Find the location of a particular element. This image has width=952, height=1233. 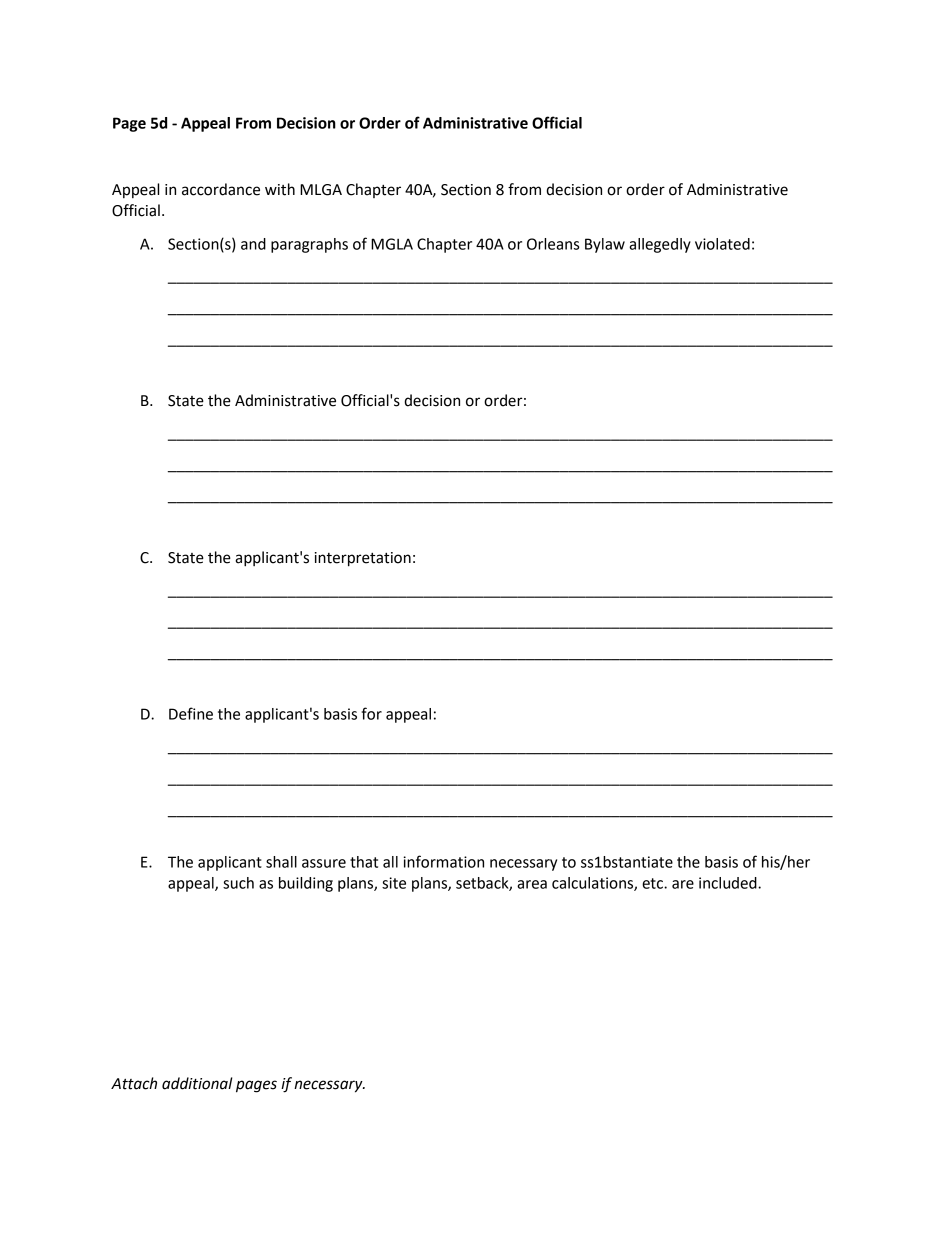

that is located at coordinates (364, 862).
